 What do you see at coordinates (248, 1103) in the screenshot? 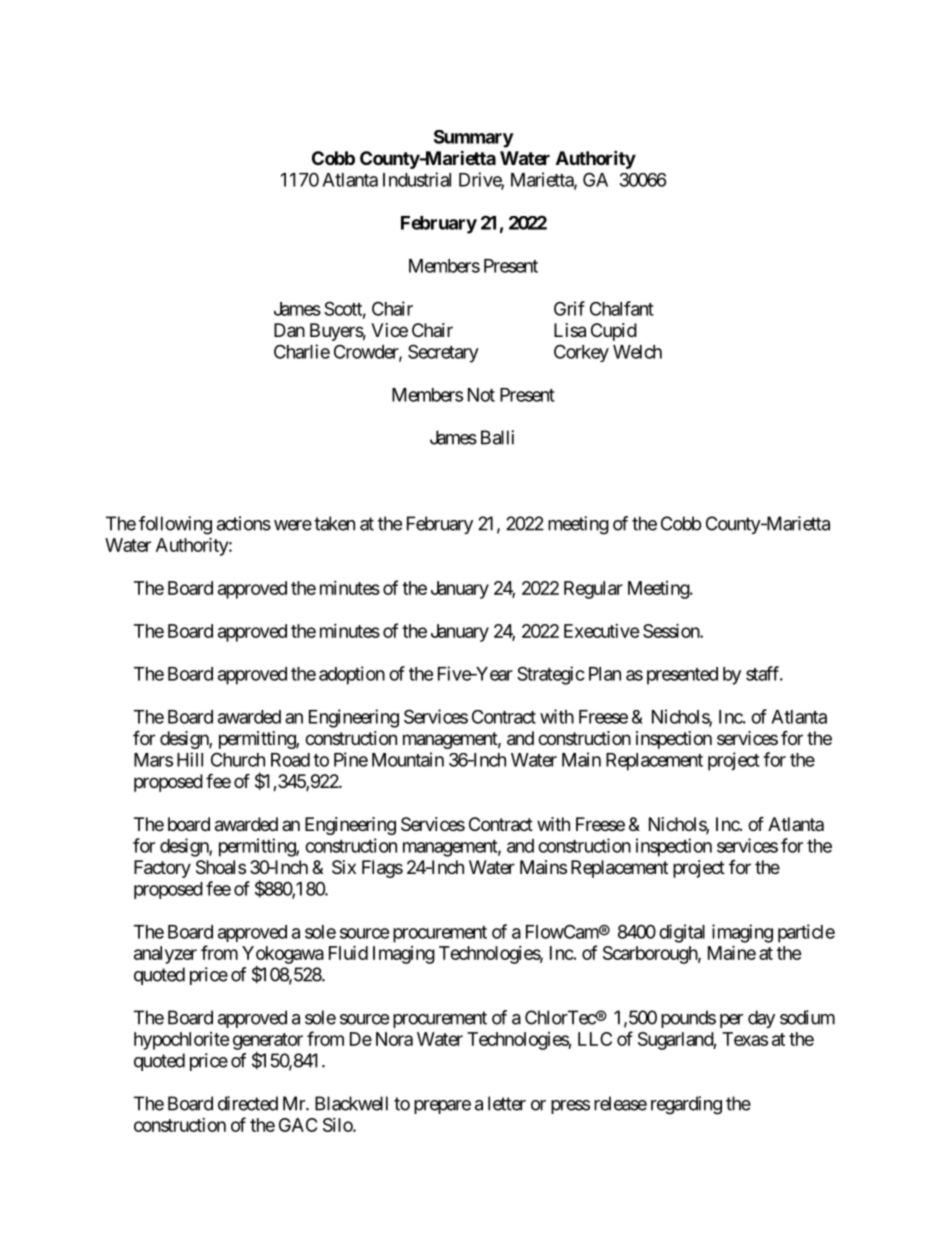
I see `directed` at bounding box center [248, 1103].
